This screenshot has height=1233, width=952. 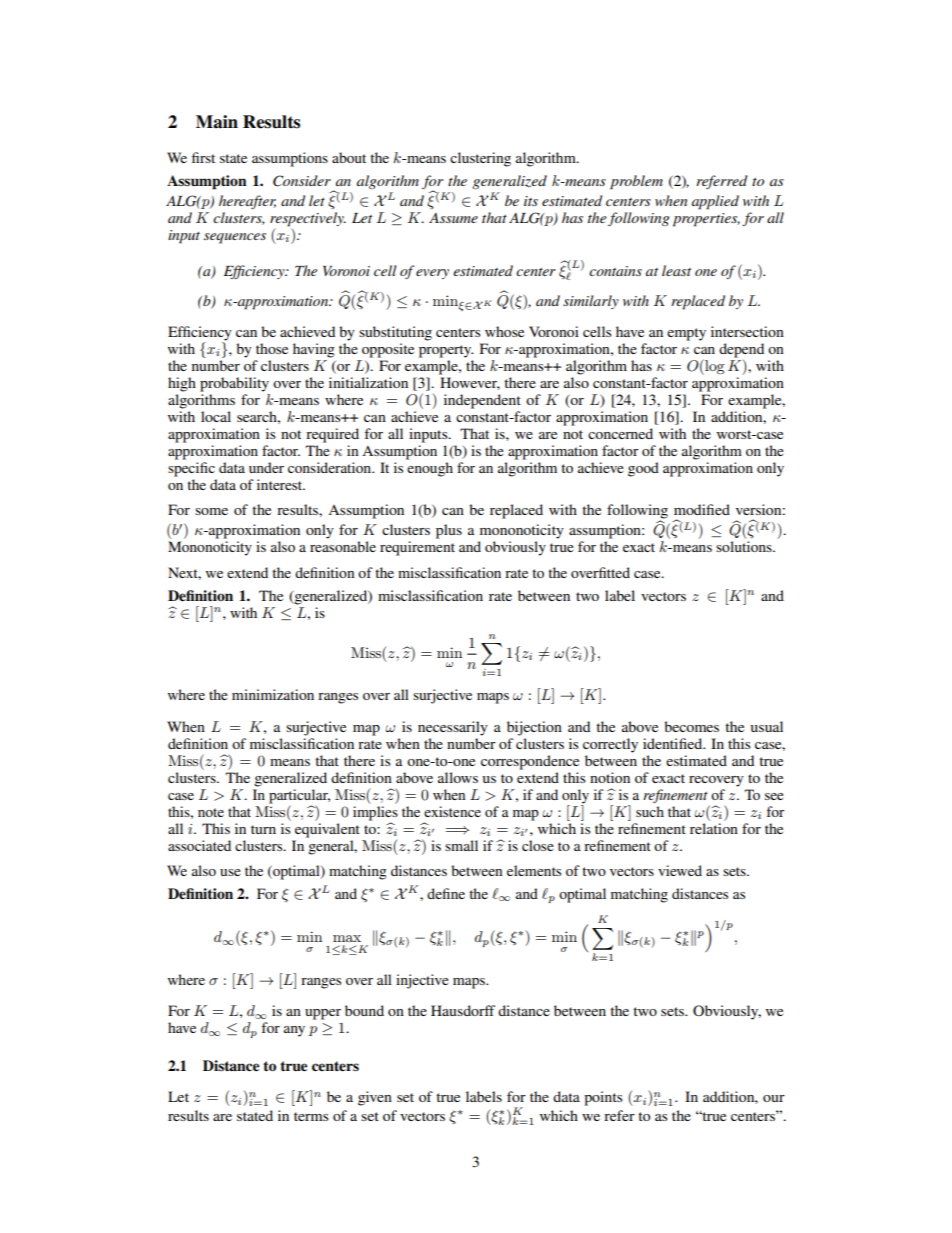 What do you see at coordinates (211, 812) in the screenshot?
I see `note` at bounding box center [211, 812].
